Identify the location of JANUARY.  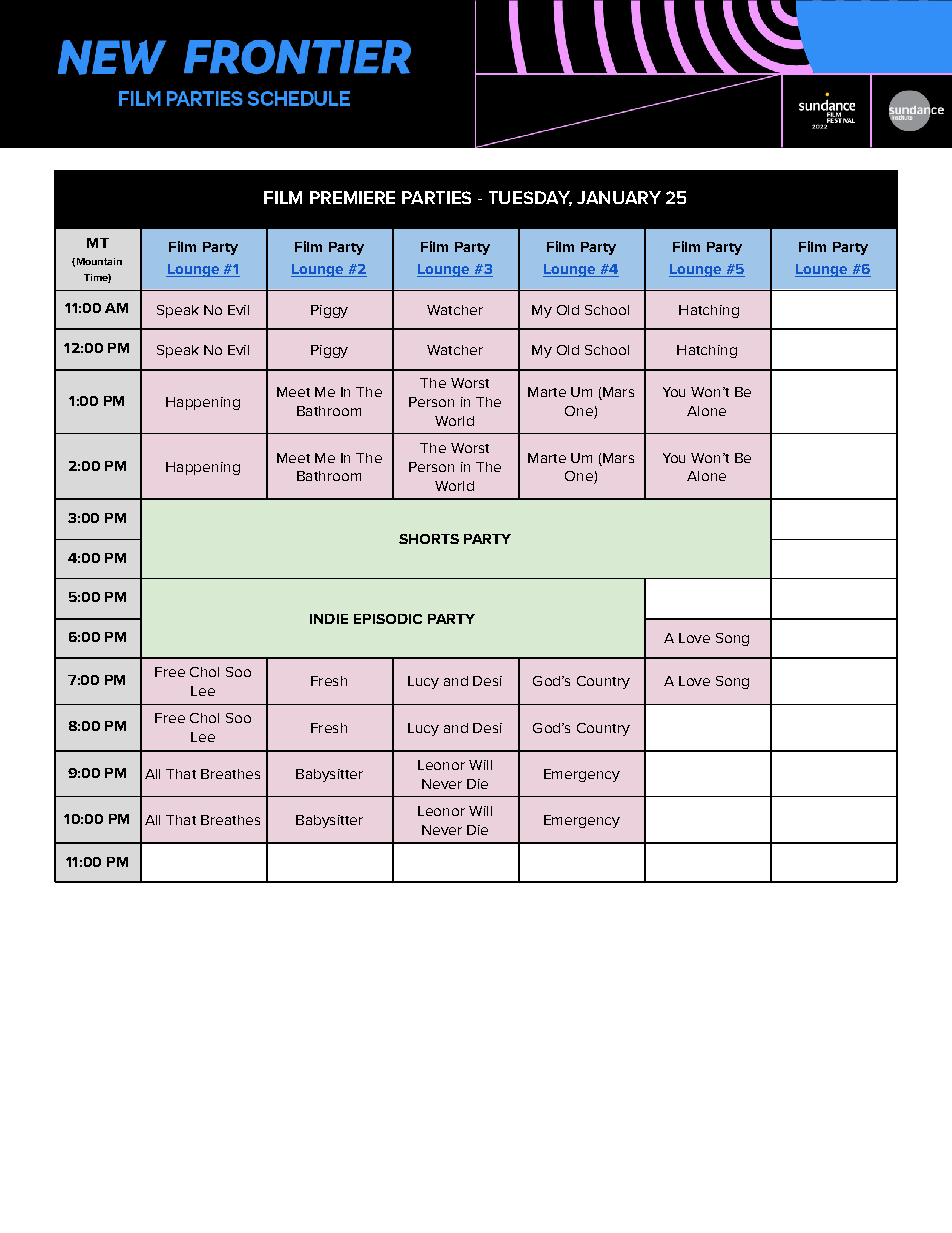
(619, 197).
